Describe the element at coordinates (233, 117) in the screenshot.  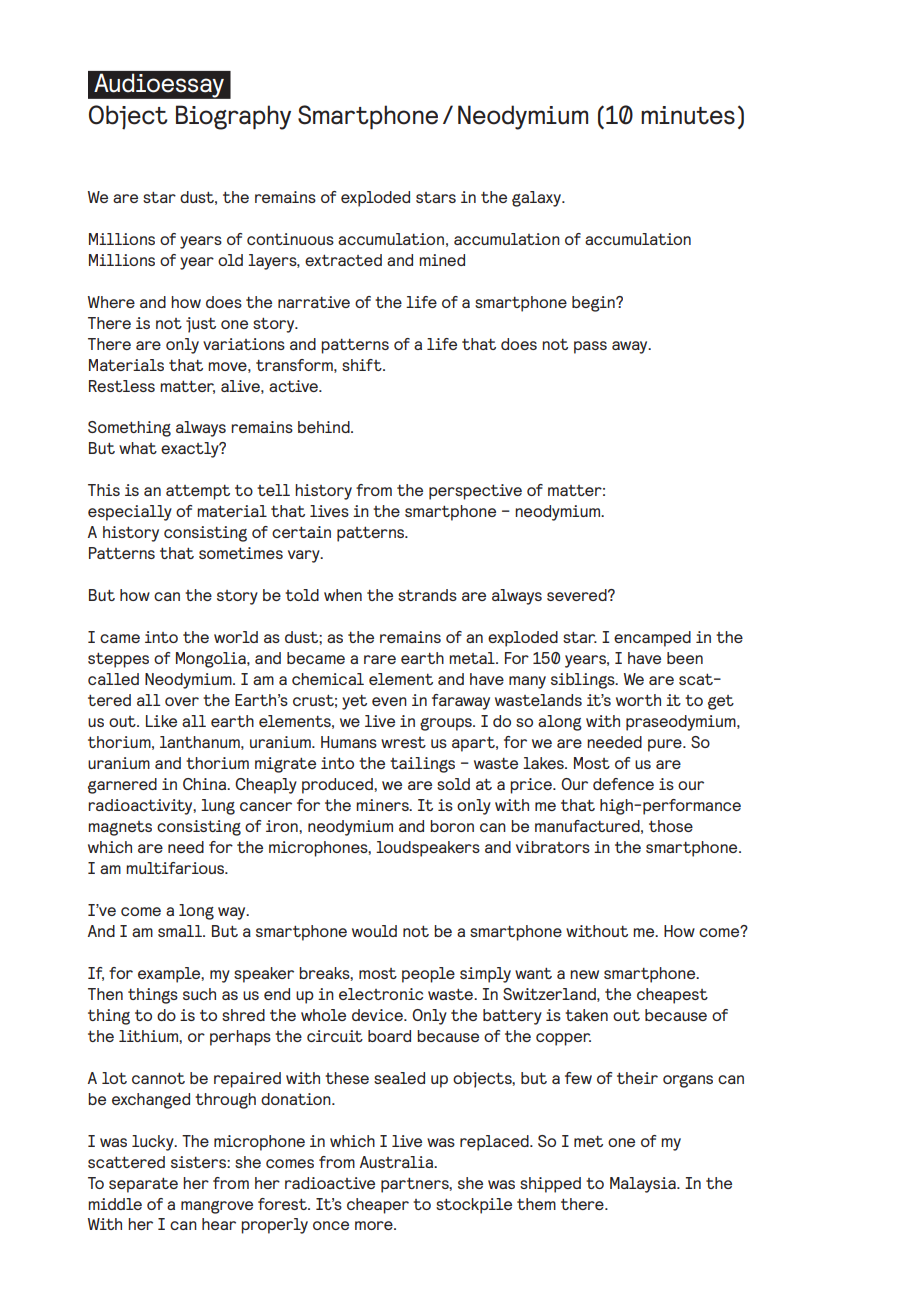
I see `Biography` at that location.
